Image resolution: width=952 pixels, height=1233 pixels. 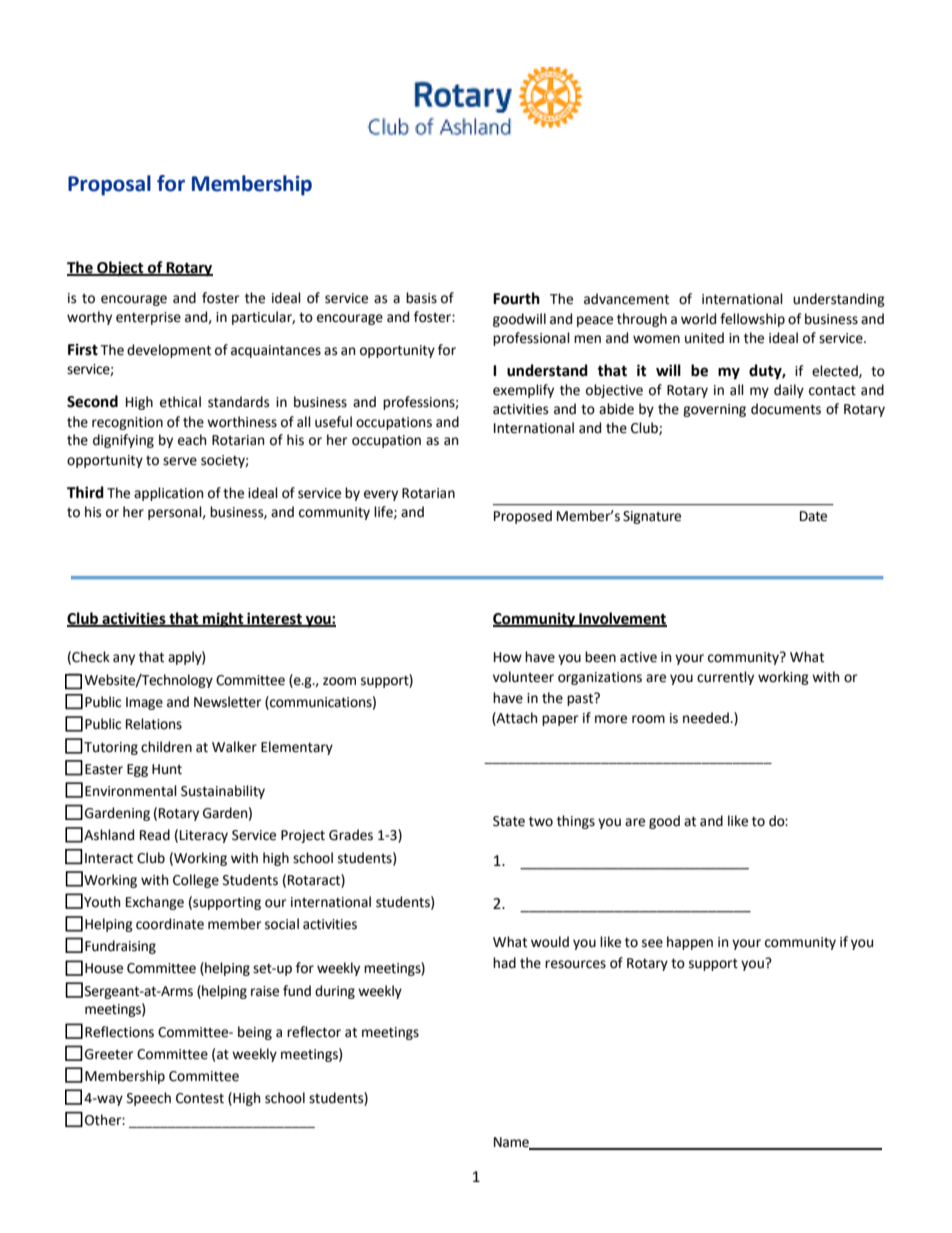 I want to click on Speech, so click(x=149, y=1099).
